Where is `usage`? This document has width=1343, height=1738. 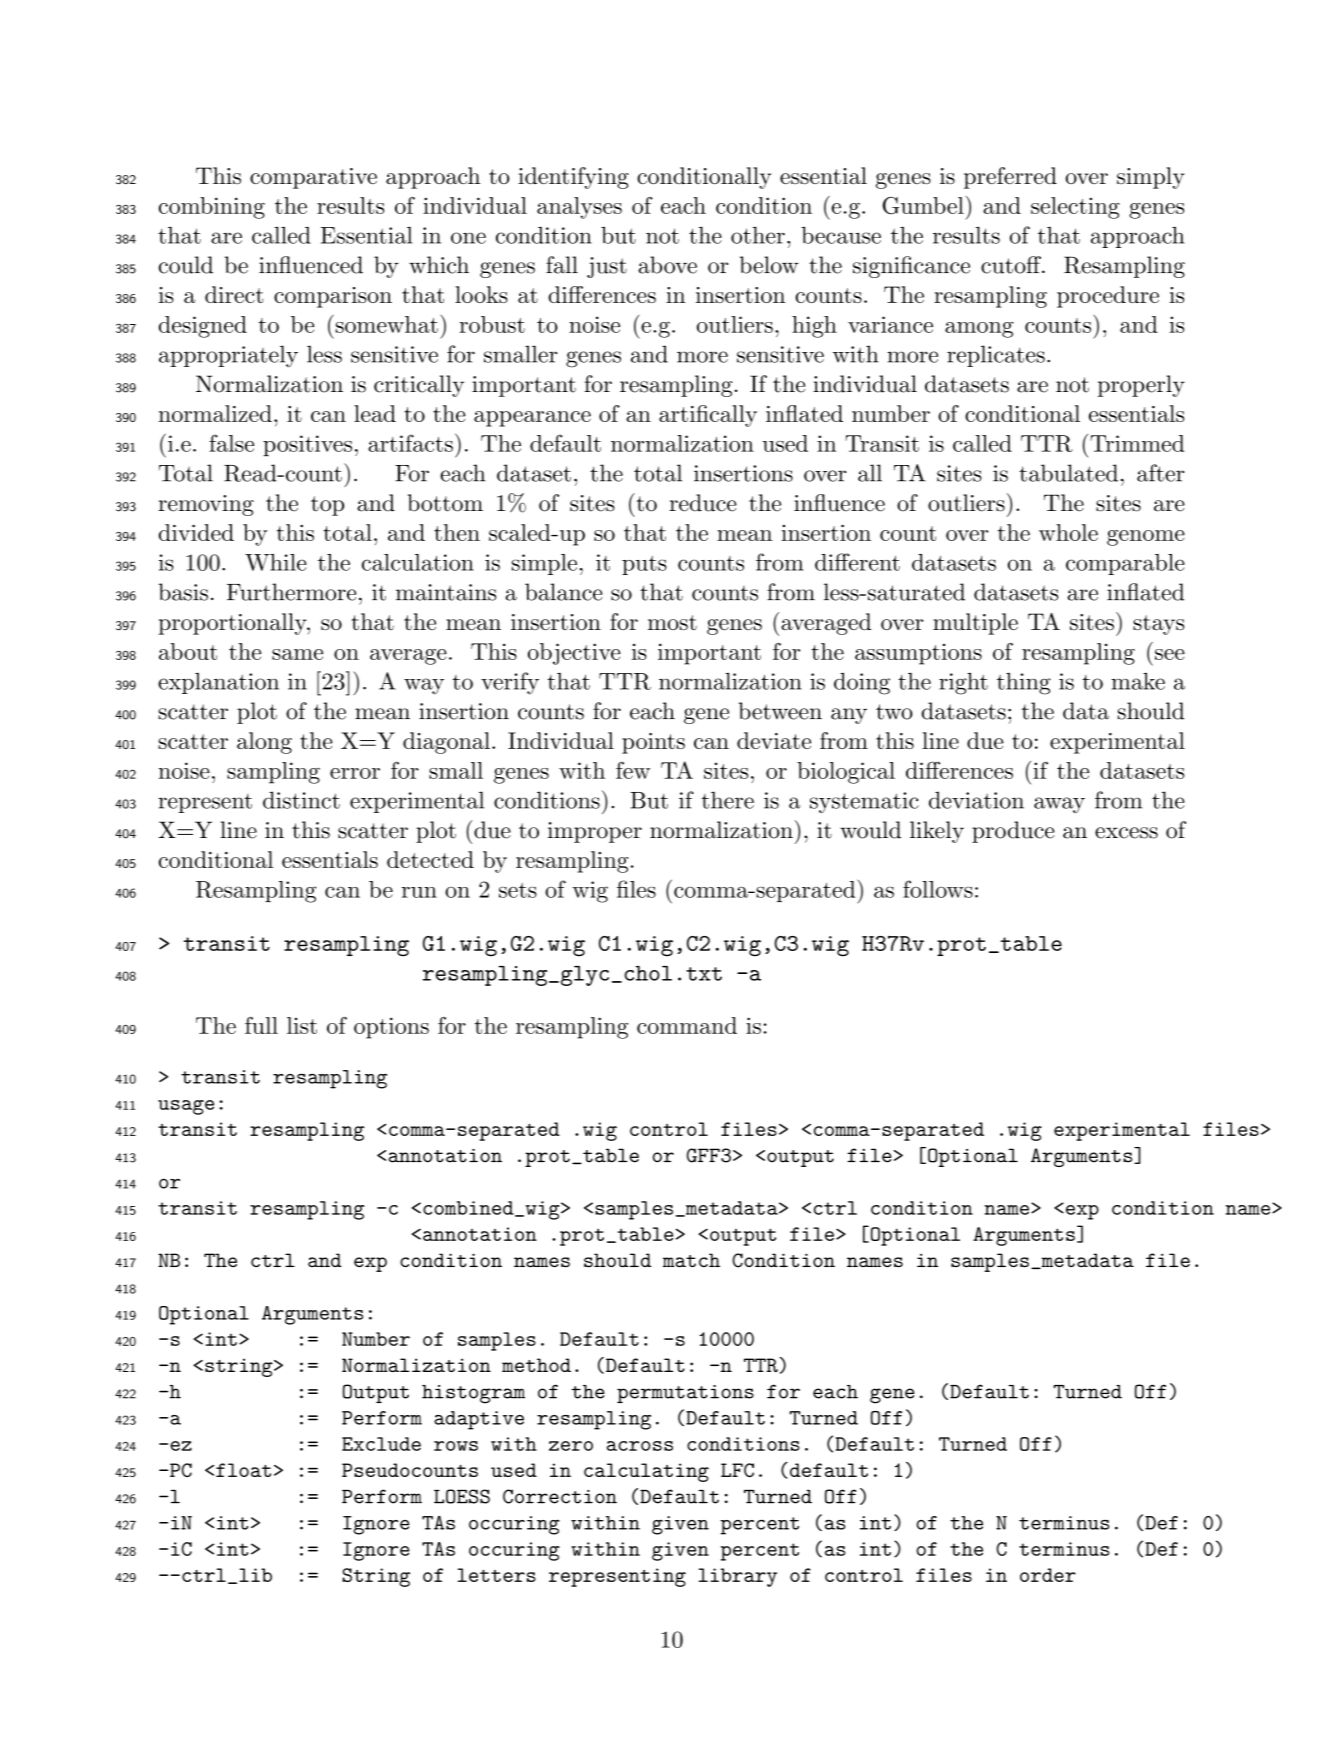 usage is located at coordinates (186, 1107).
